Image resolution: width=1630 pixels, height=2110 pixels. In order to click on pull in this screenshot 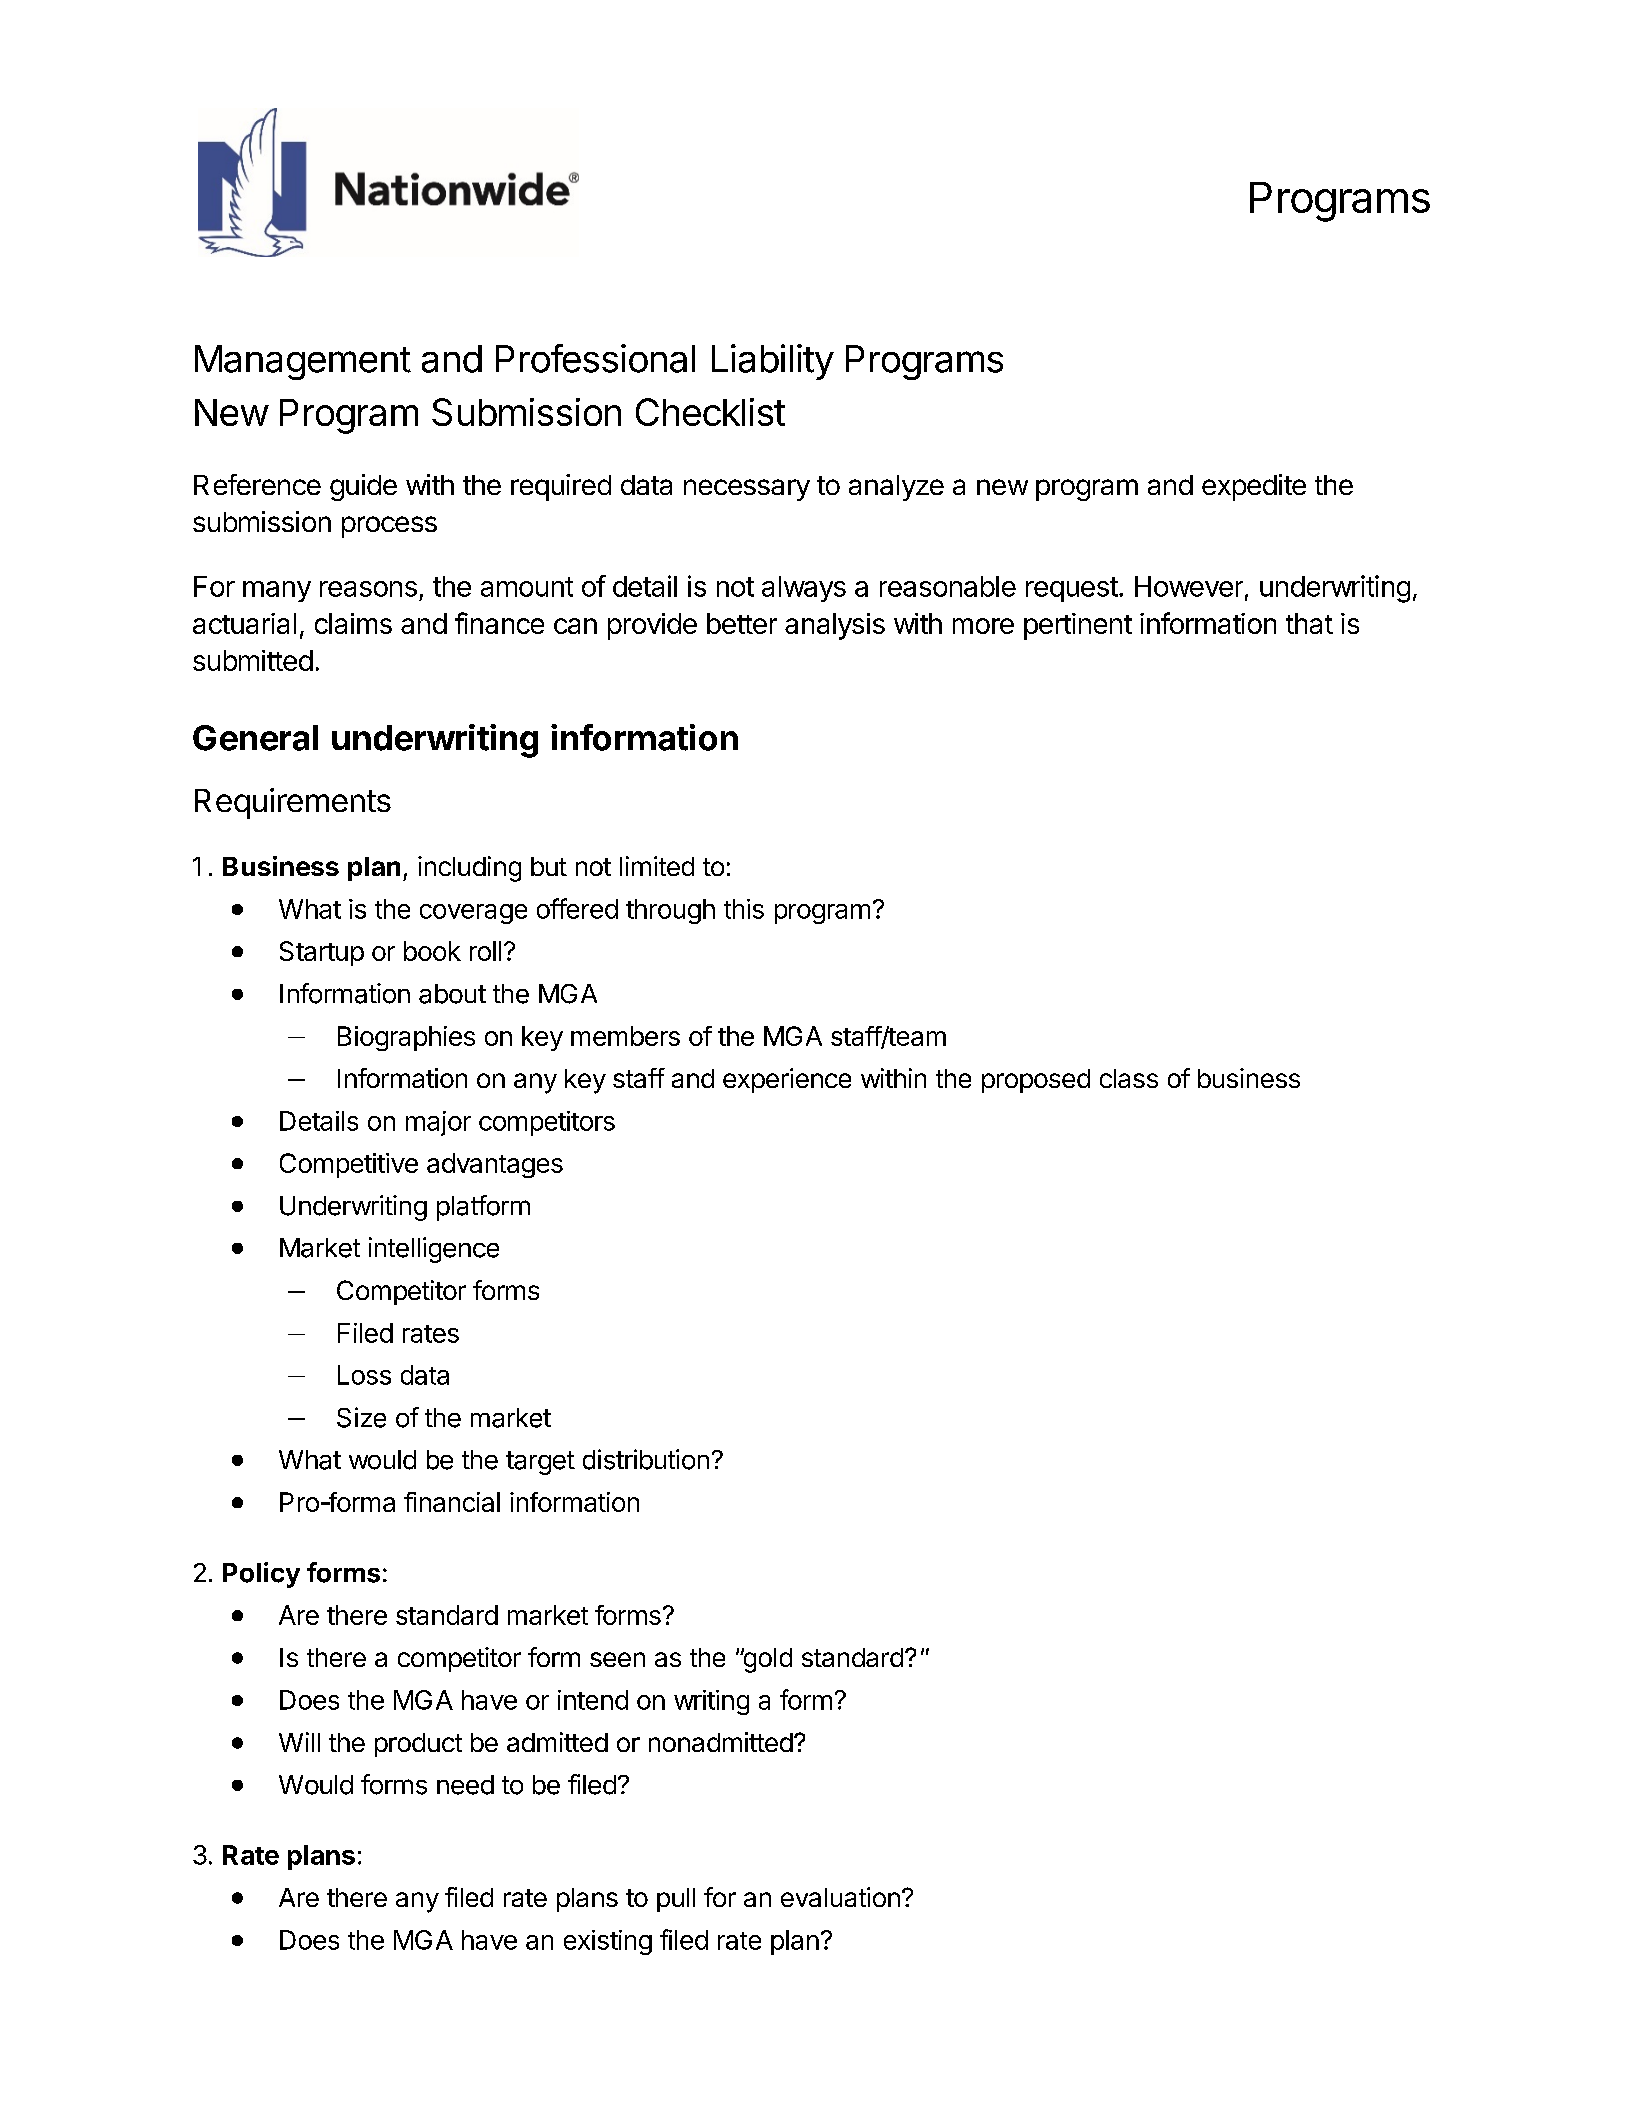, I will do `click(676, 1900)`.
